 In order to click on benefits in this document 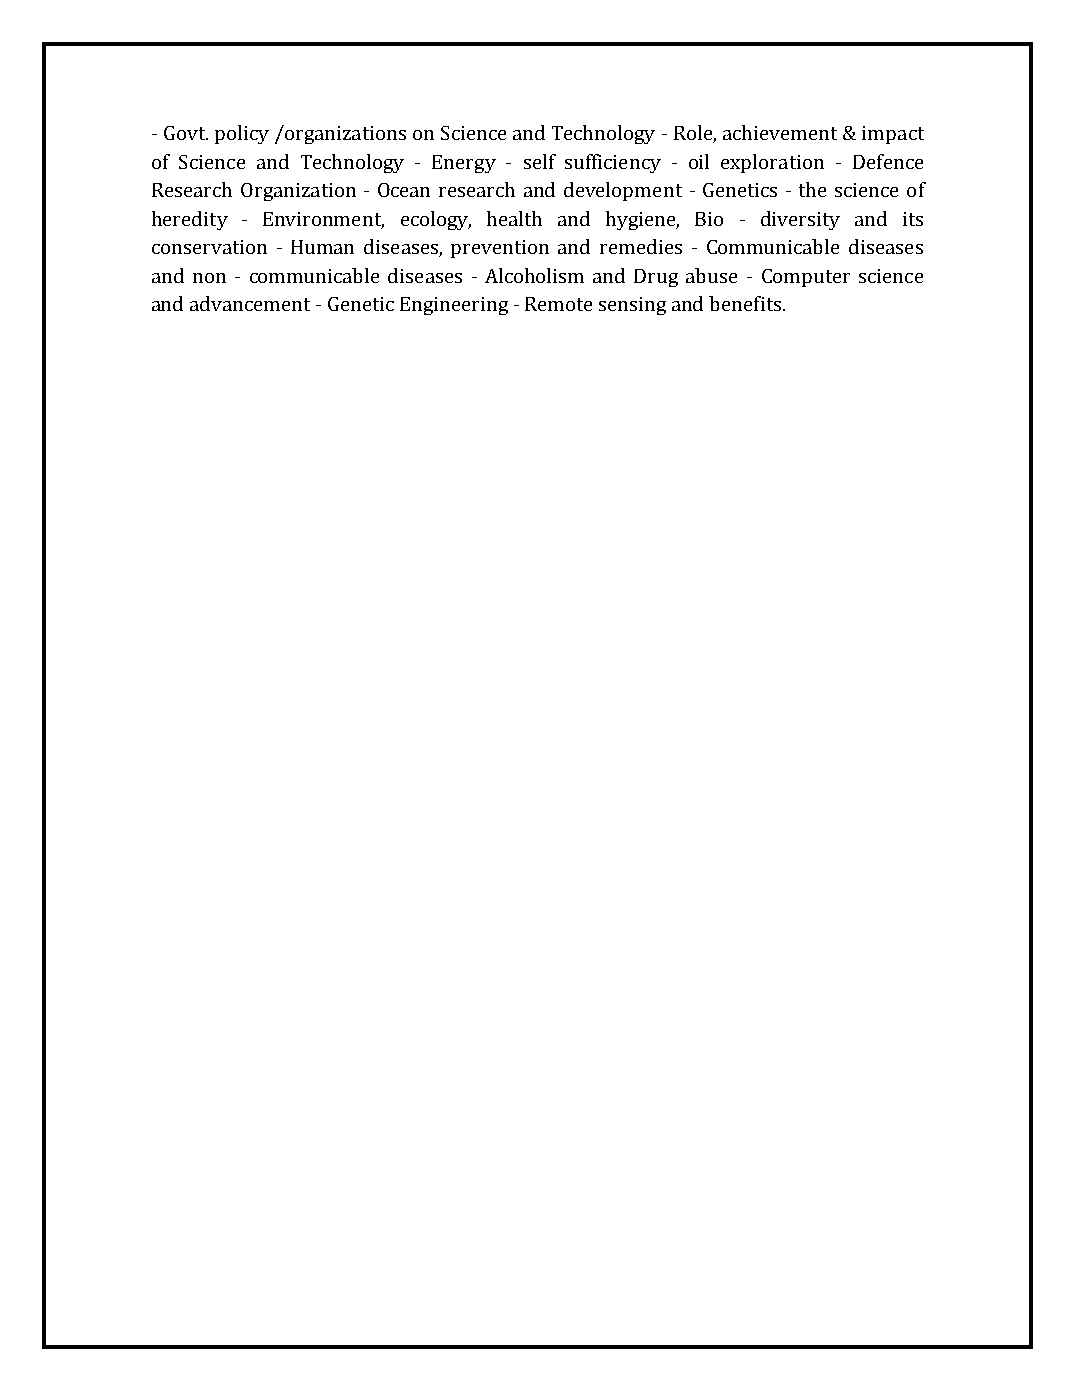, I will do `click(745, 303)`.
